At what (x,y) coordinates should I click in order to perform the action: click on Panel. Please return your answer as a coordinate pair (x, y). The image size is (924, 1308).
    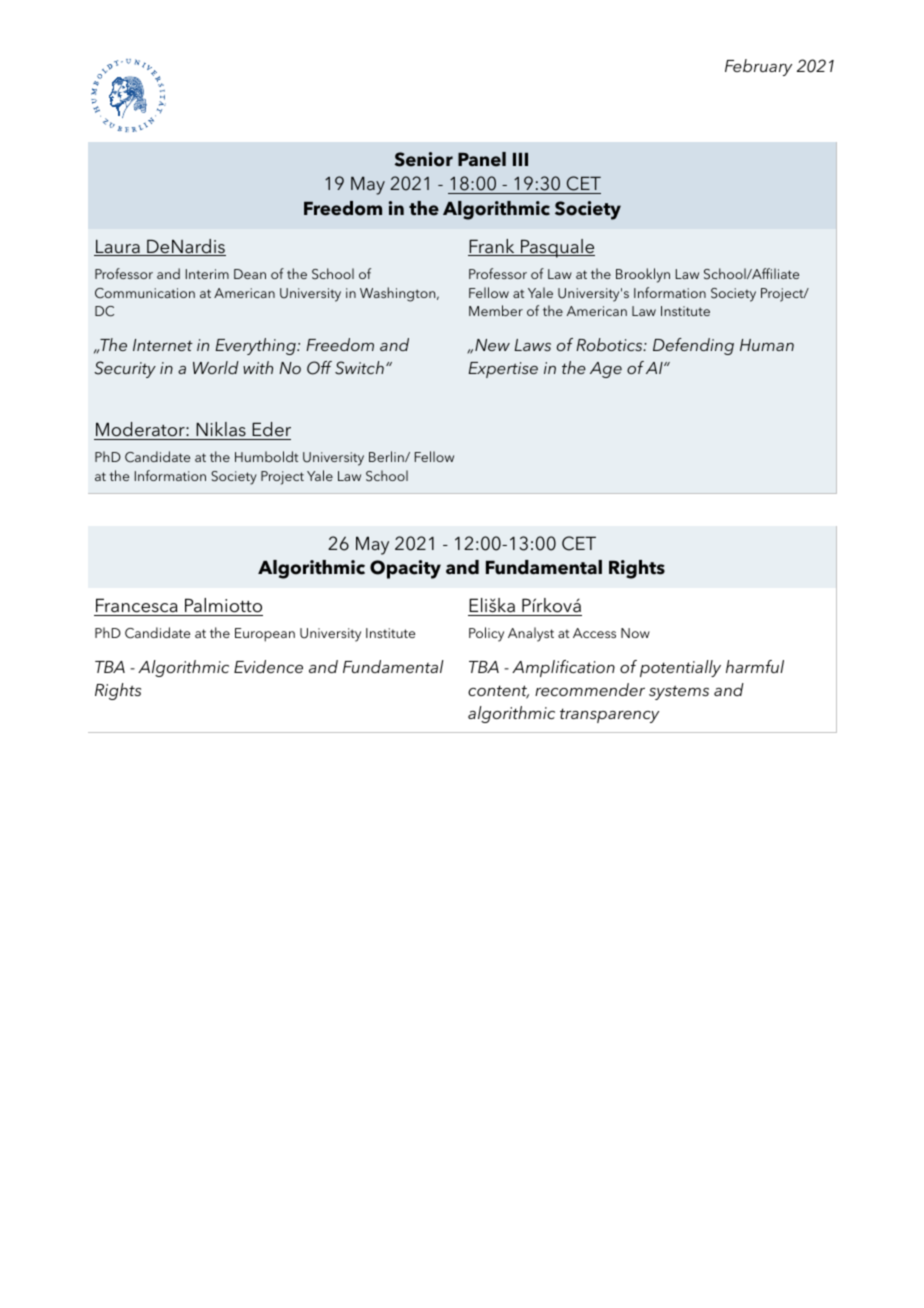
    Looking at the image, I should click on (482, 159).
